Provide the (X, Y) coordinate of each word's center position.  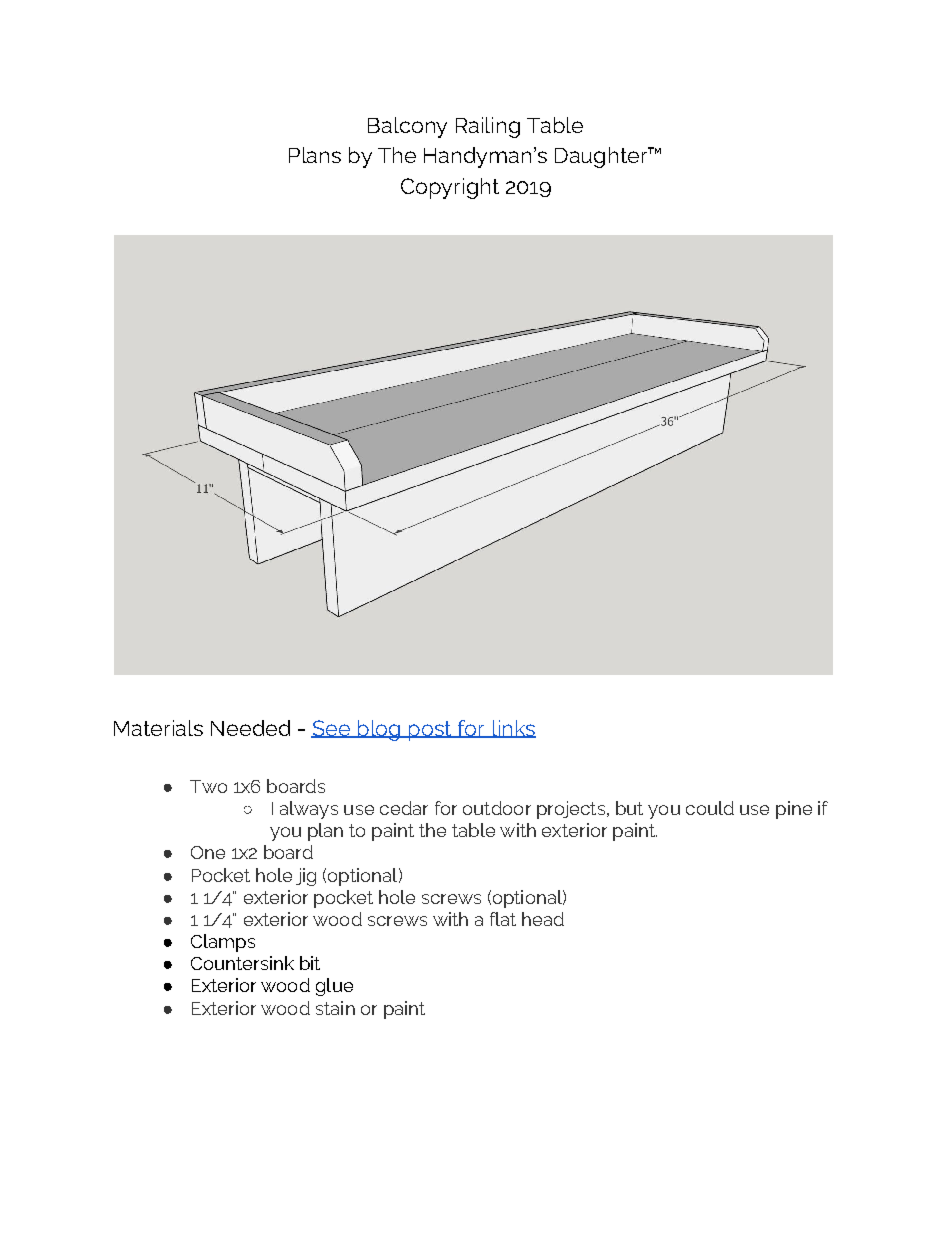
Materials (158, 728)
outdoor (497, 808)
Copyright (450, 188)
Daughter (602, 157)
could (710, 808)
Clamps (223, 943)
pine (794, 810)
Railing (488, 127)
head (543, 919)
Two (208, 786)
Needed (250, 728)
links (513, 729)
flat (503, 919)
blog (379, 730)
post (430, 731)
